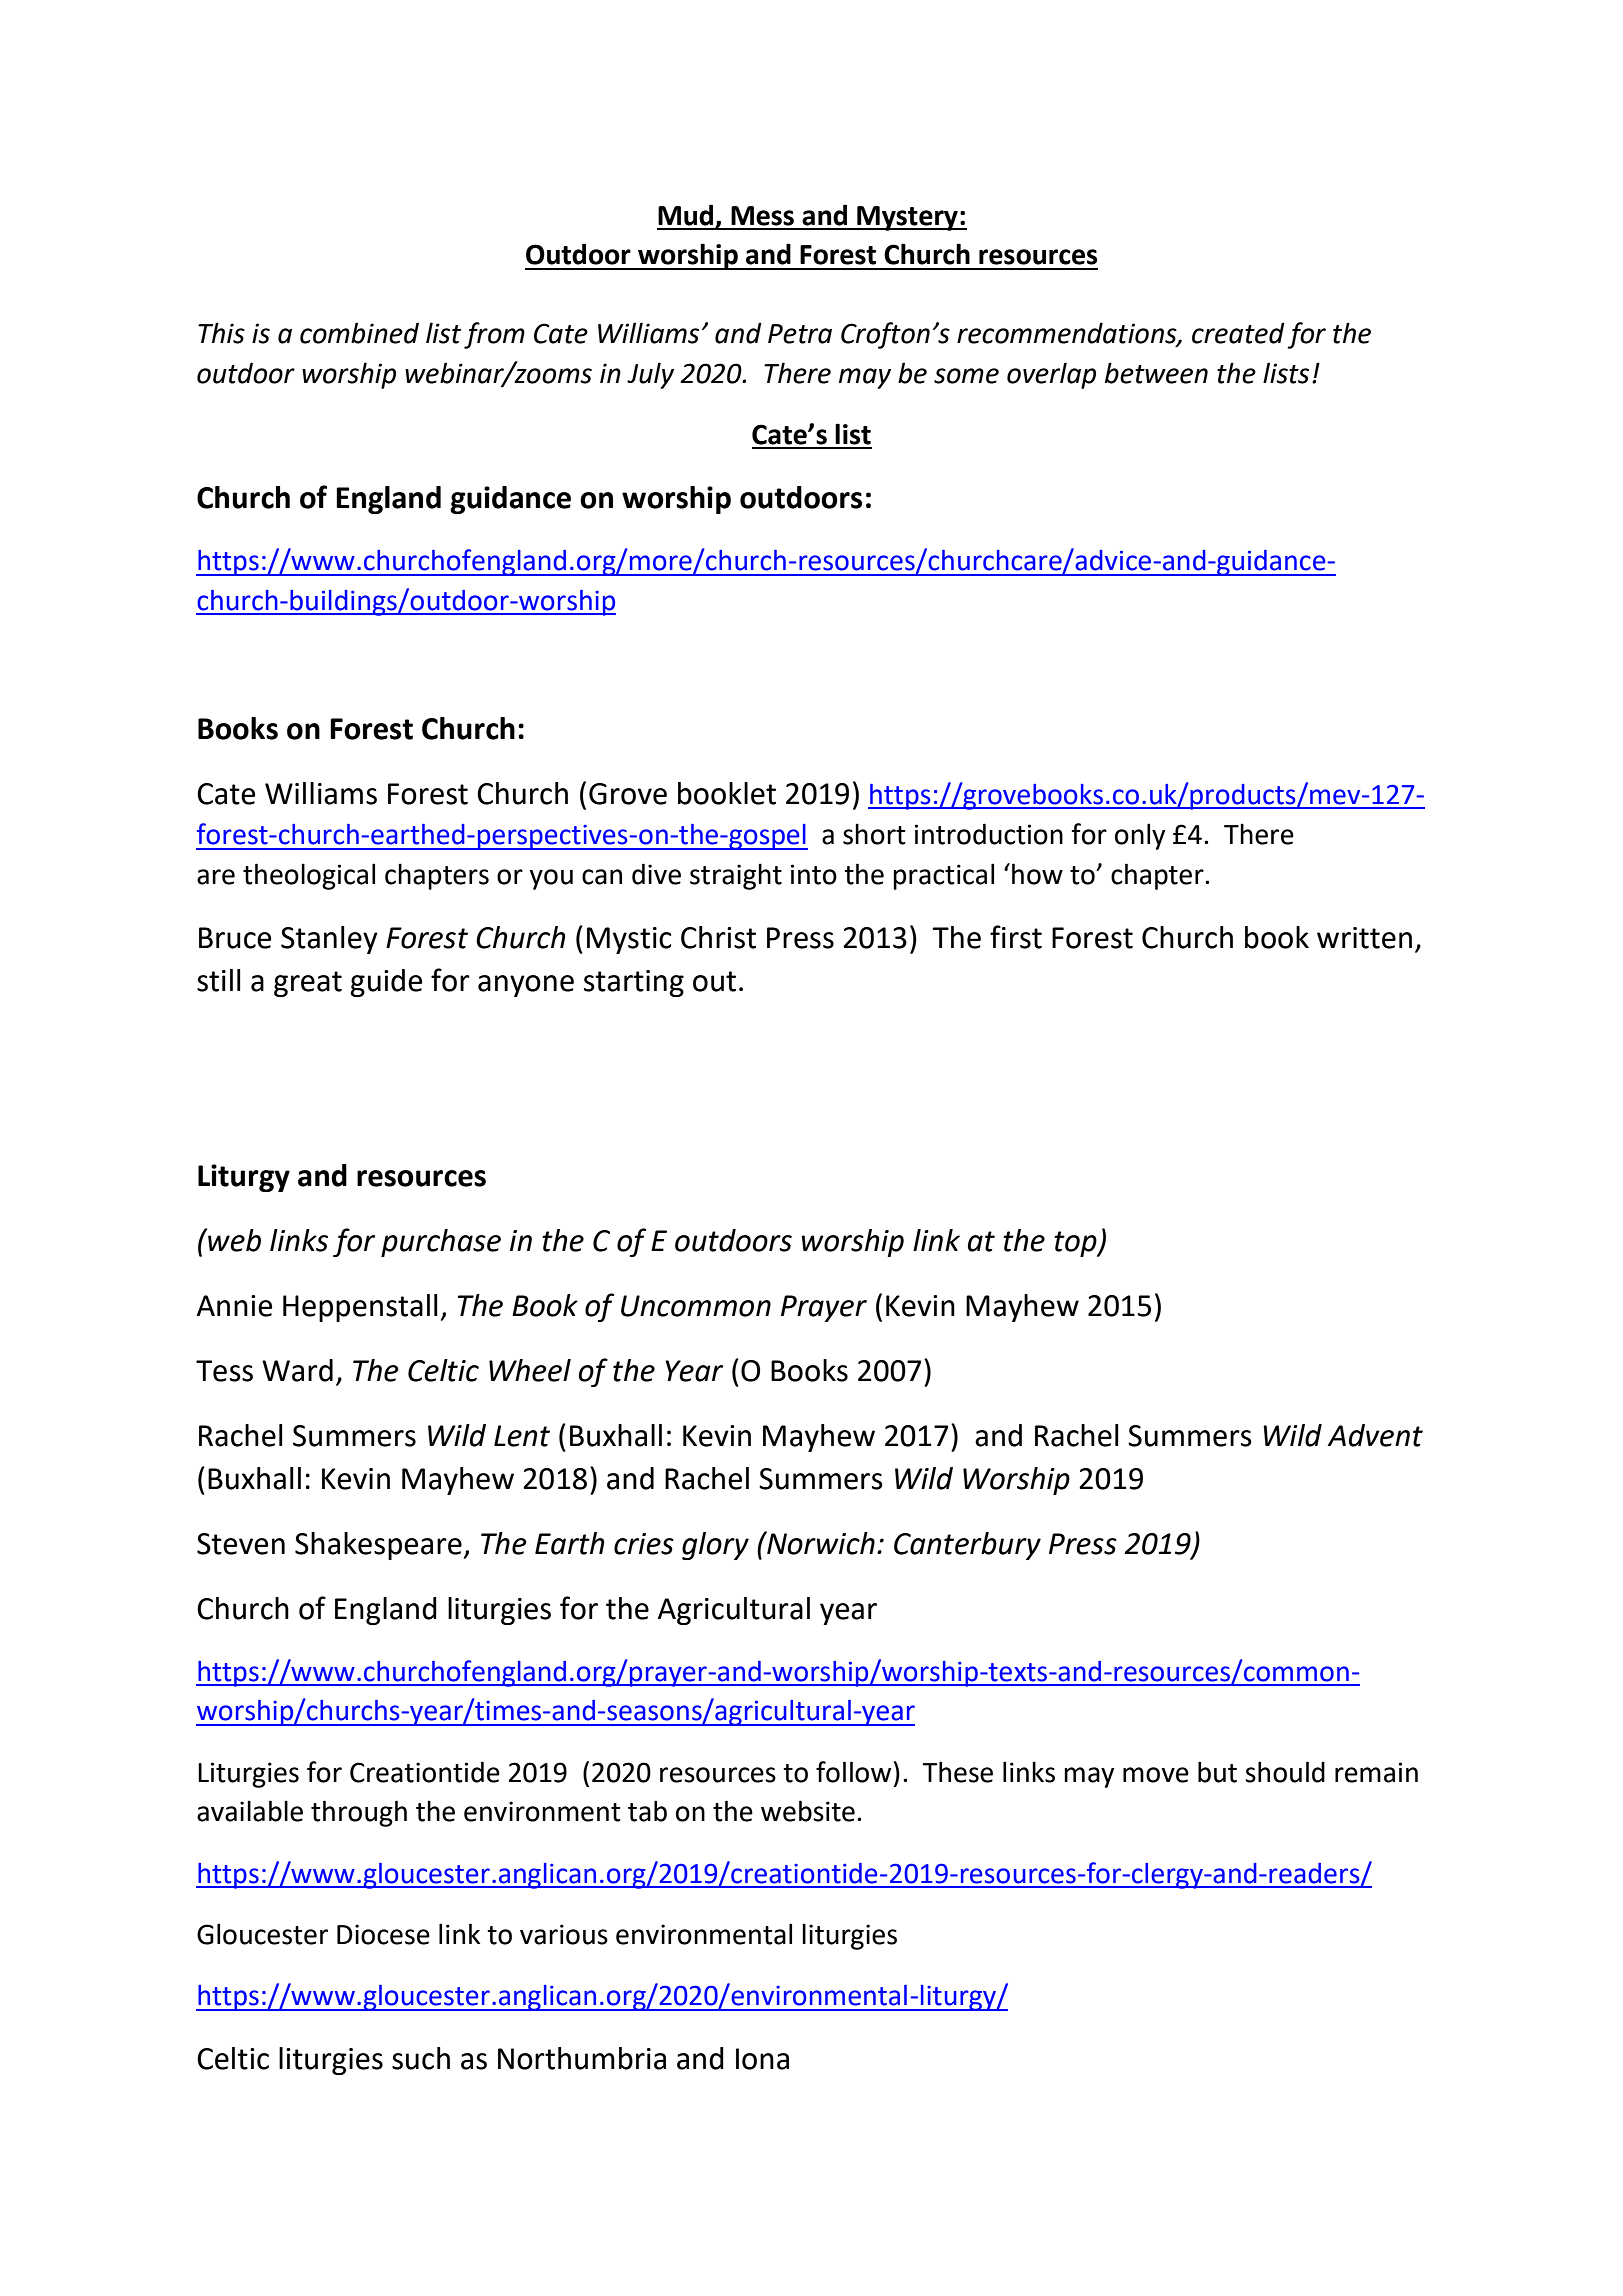  Describe the element at coordinates (582, 2058) in the page. I see `Northumbria` at that location.
